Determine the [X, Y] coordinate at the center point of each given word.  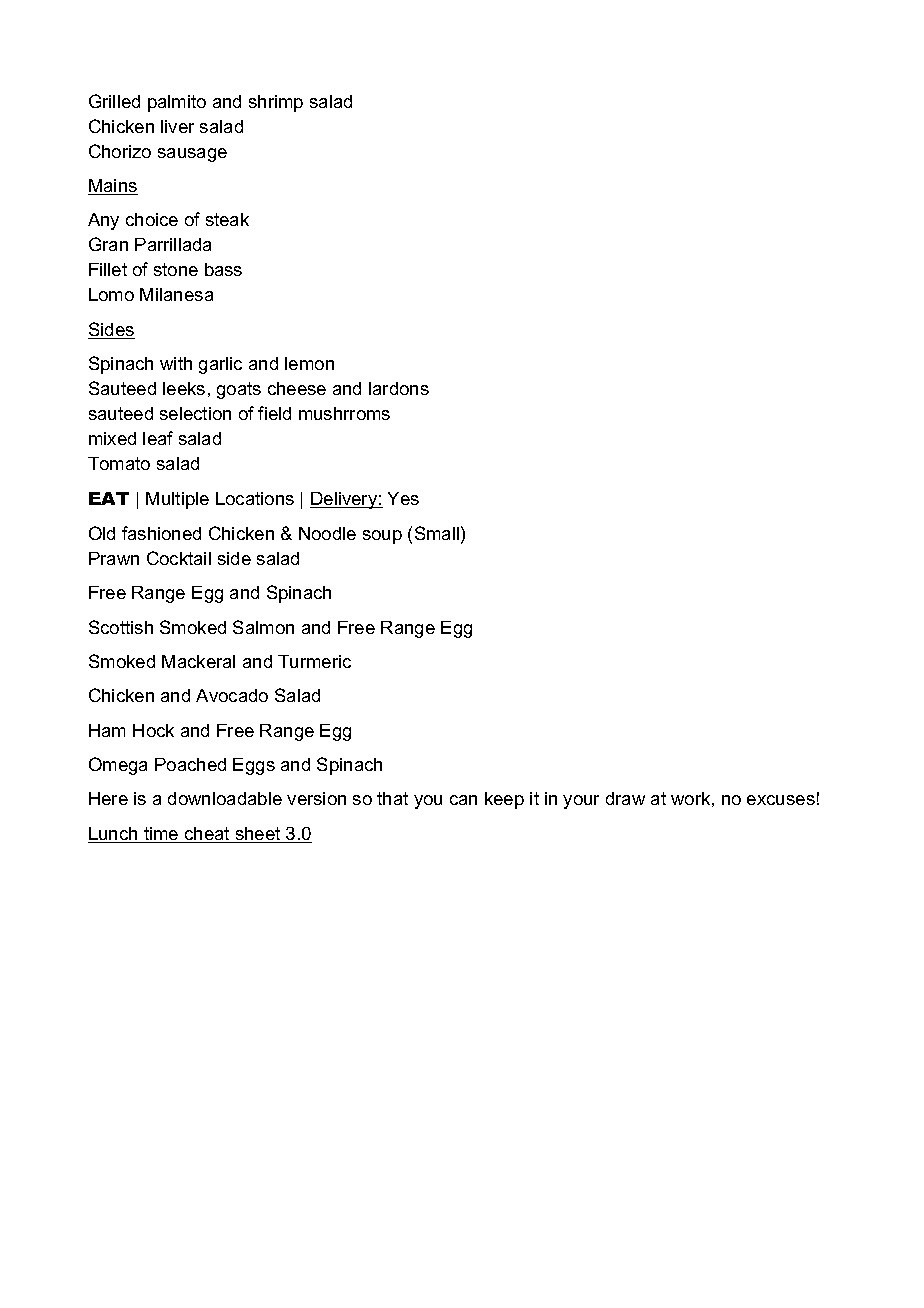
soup [382, 537]
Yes [403, 498]
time [161, 835]
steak [227, 219]
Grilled [114, 101]
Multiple [177, 500]
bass [223, 269]
